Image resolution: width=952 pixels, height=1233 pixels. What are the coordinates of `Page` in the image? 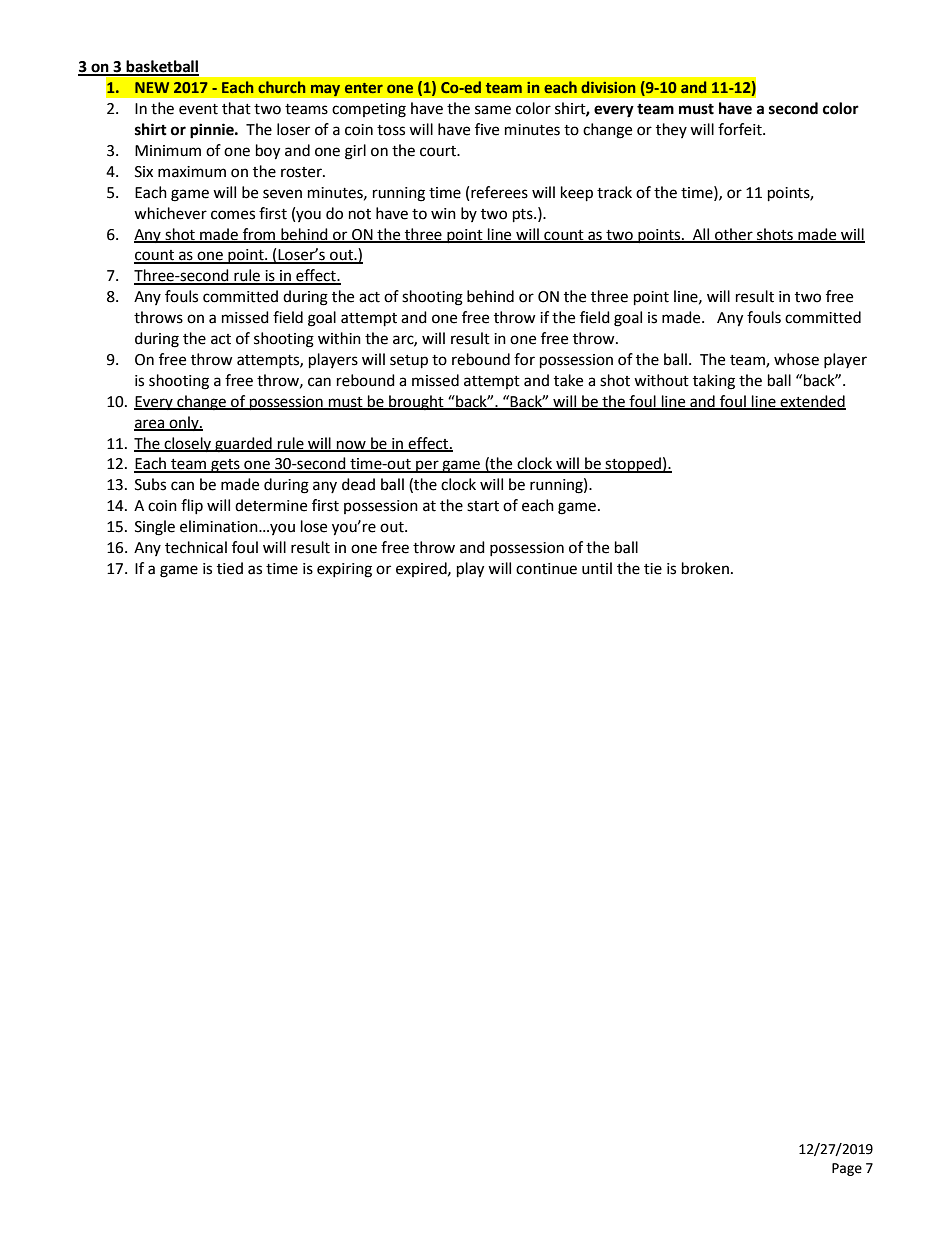 It's located at (847, 1169).
